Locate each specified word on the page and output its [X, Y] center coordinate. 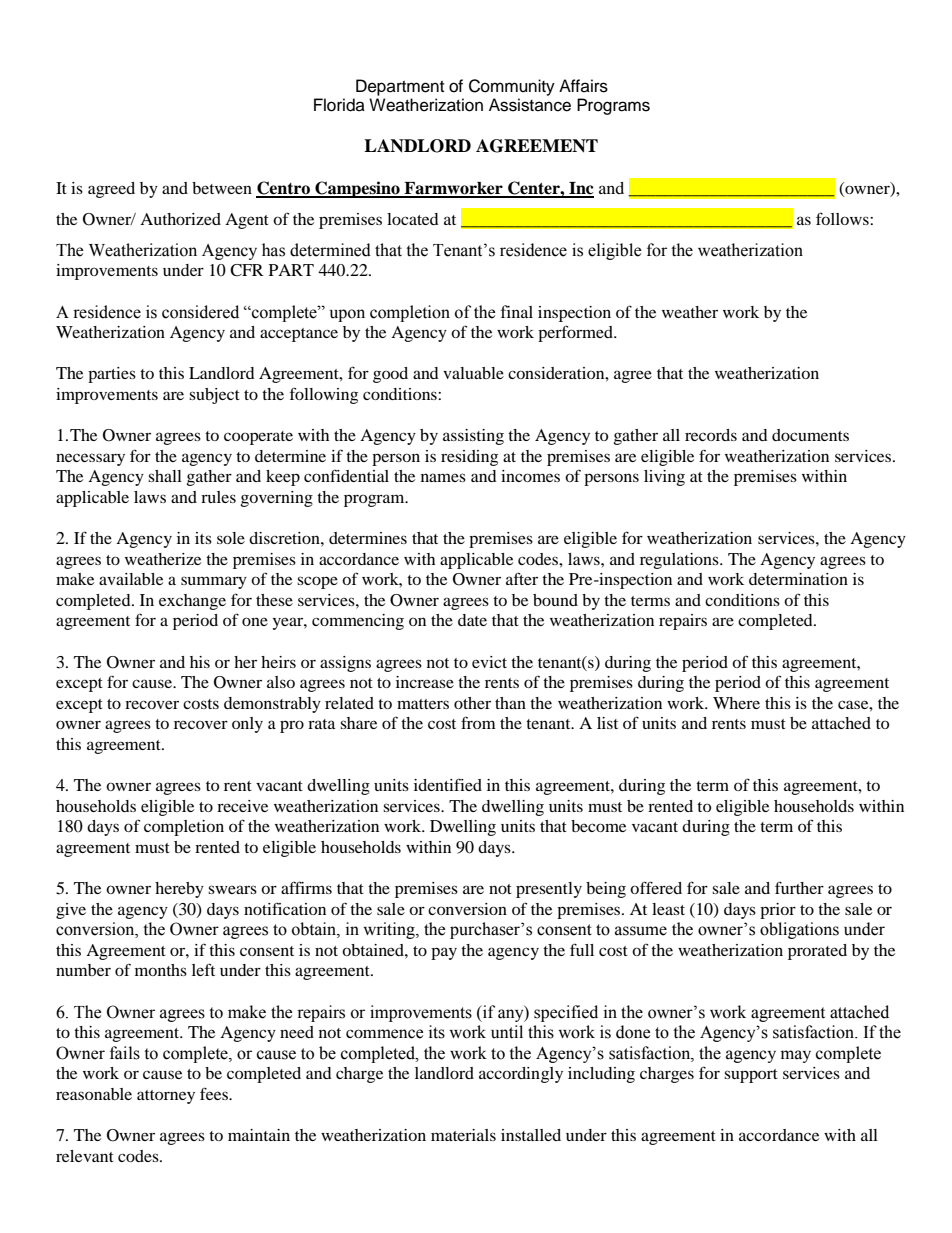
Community [512, 87]
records [711, 435]
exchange [192, 602]
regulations [680, 561]
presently [549, 890]
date [472, 620]
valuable [473, 373]
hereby [179, 890]
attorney [166, 1097]
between [222, 188]
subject [214, 396]
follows [843, 218]
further [799, 887]
